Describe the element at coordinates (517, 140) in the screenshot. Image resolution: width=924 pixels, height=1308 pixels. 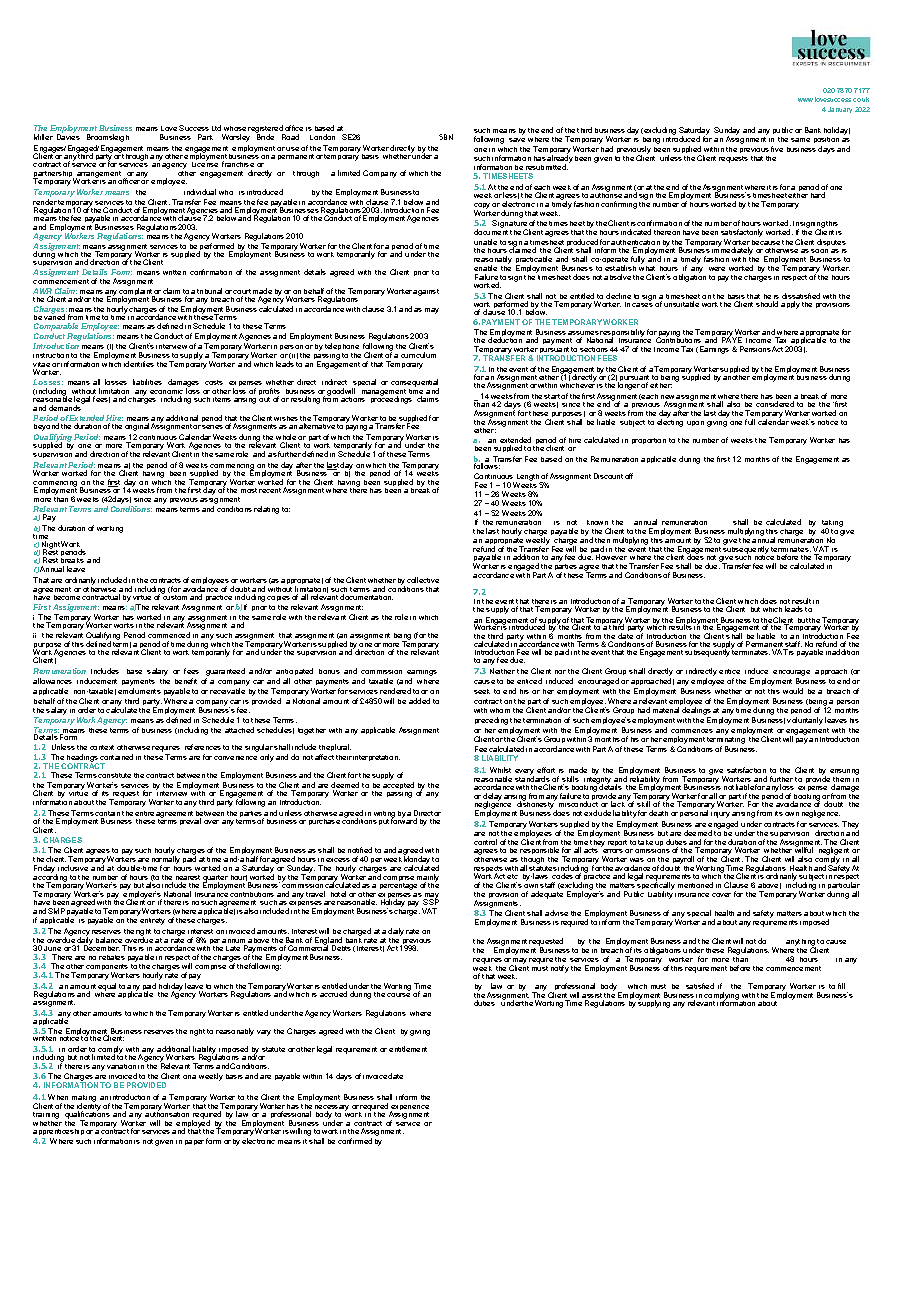
I see `save` at that location.
